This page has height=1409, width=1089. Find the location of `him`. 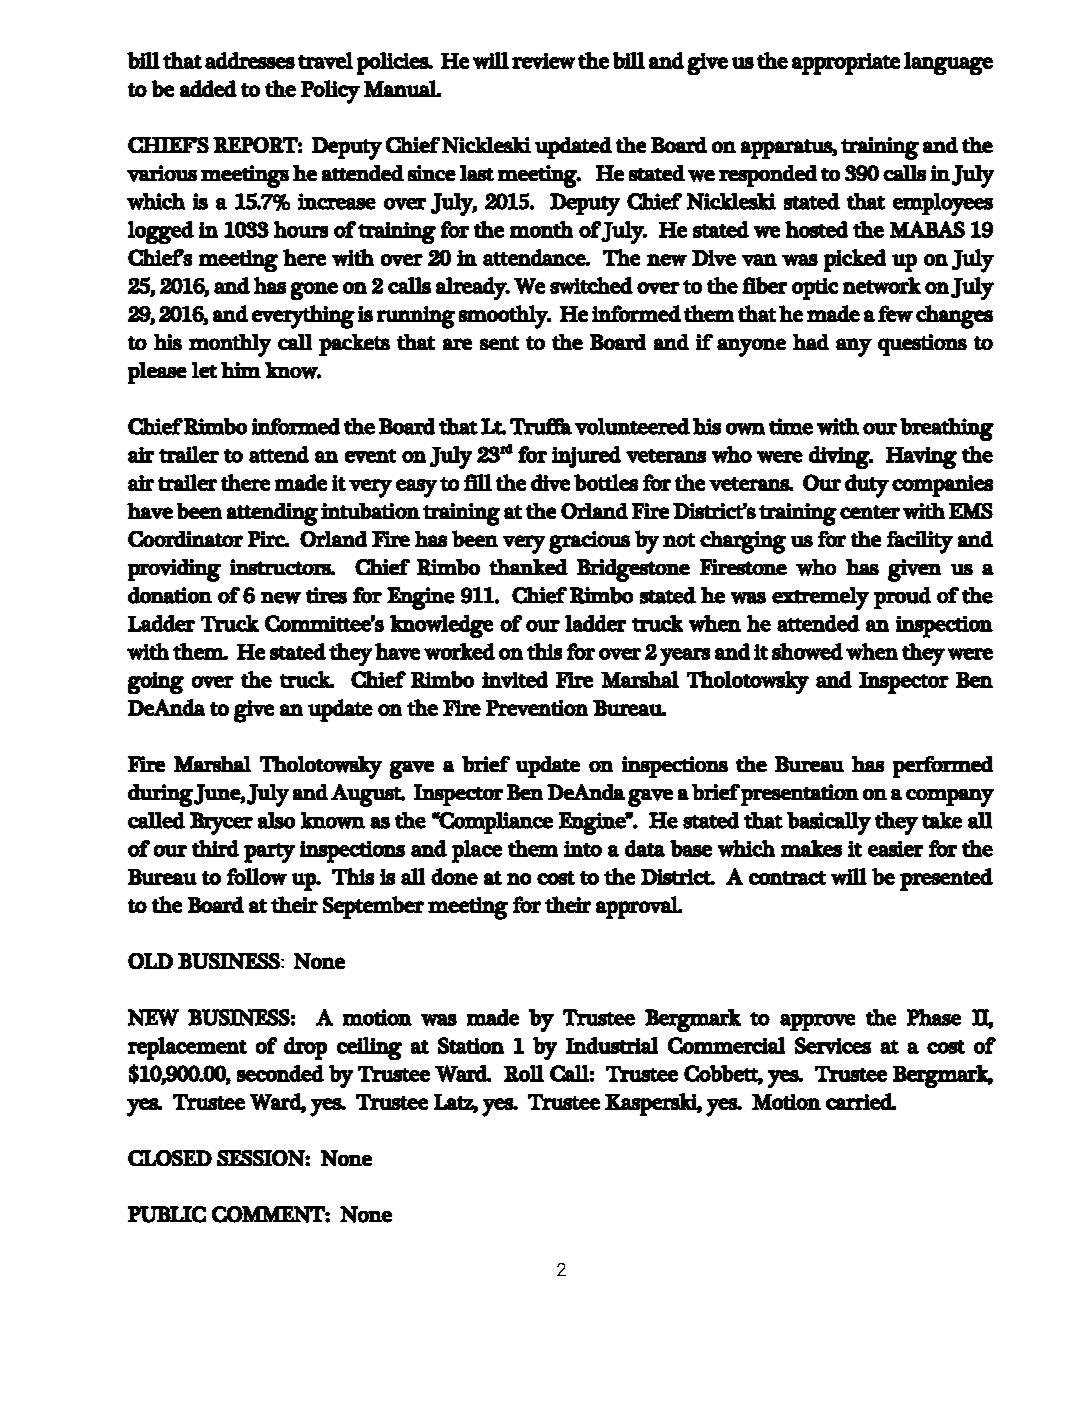

him is located at coordinates (241, 370).
